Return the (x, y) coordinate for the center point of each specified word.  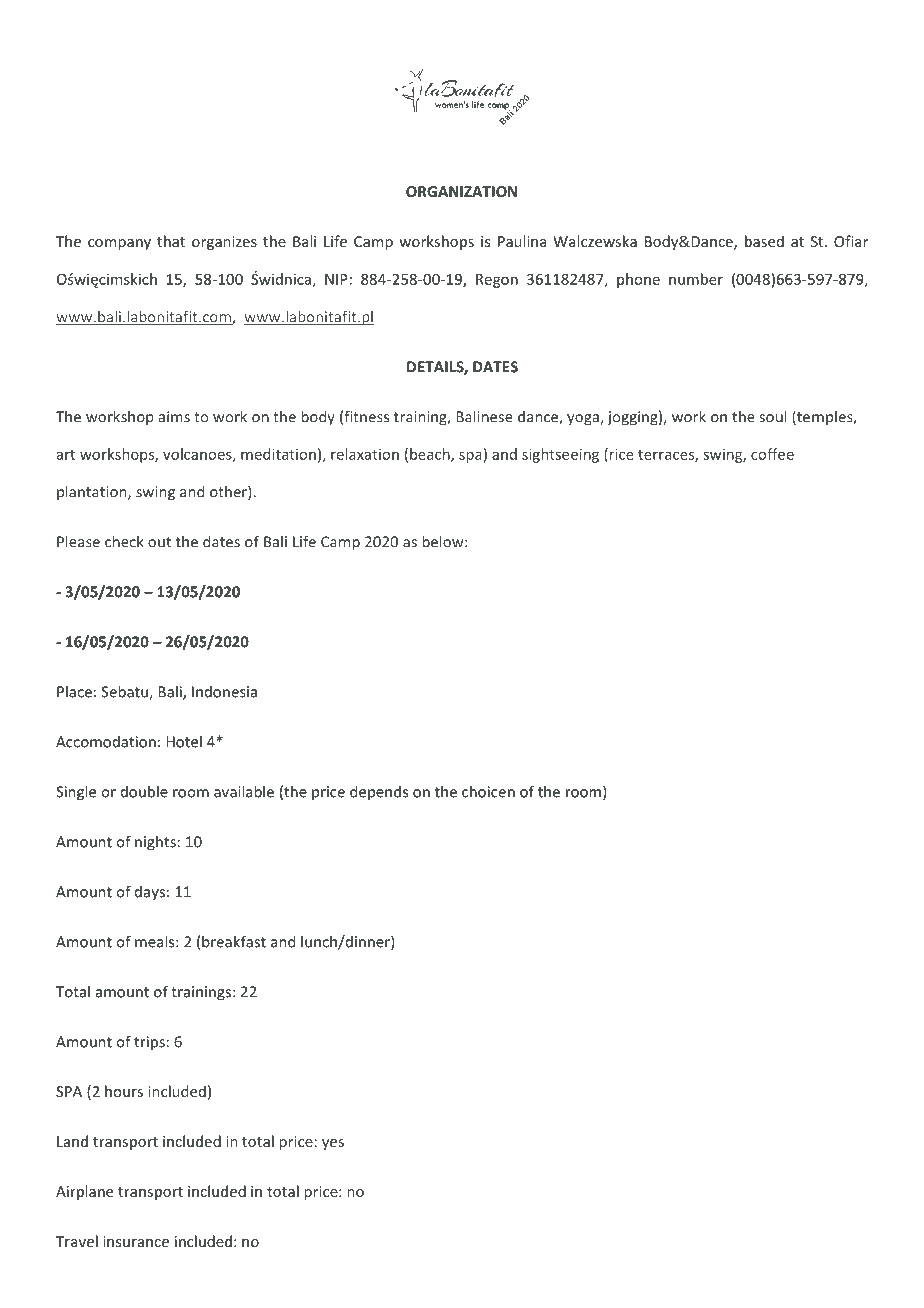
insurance (136, 1241)
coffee (772, 454)
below (444, 541)
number (696, 279)
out (159, 542)
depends (379, 792)
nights (155, 843)
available (244, 791)
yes (333, 1144)
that (171, 241)
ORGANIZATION (461, 191)
